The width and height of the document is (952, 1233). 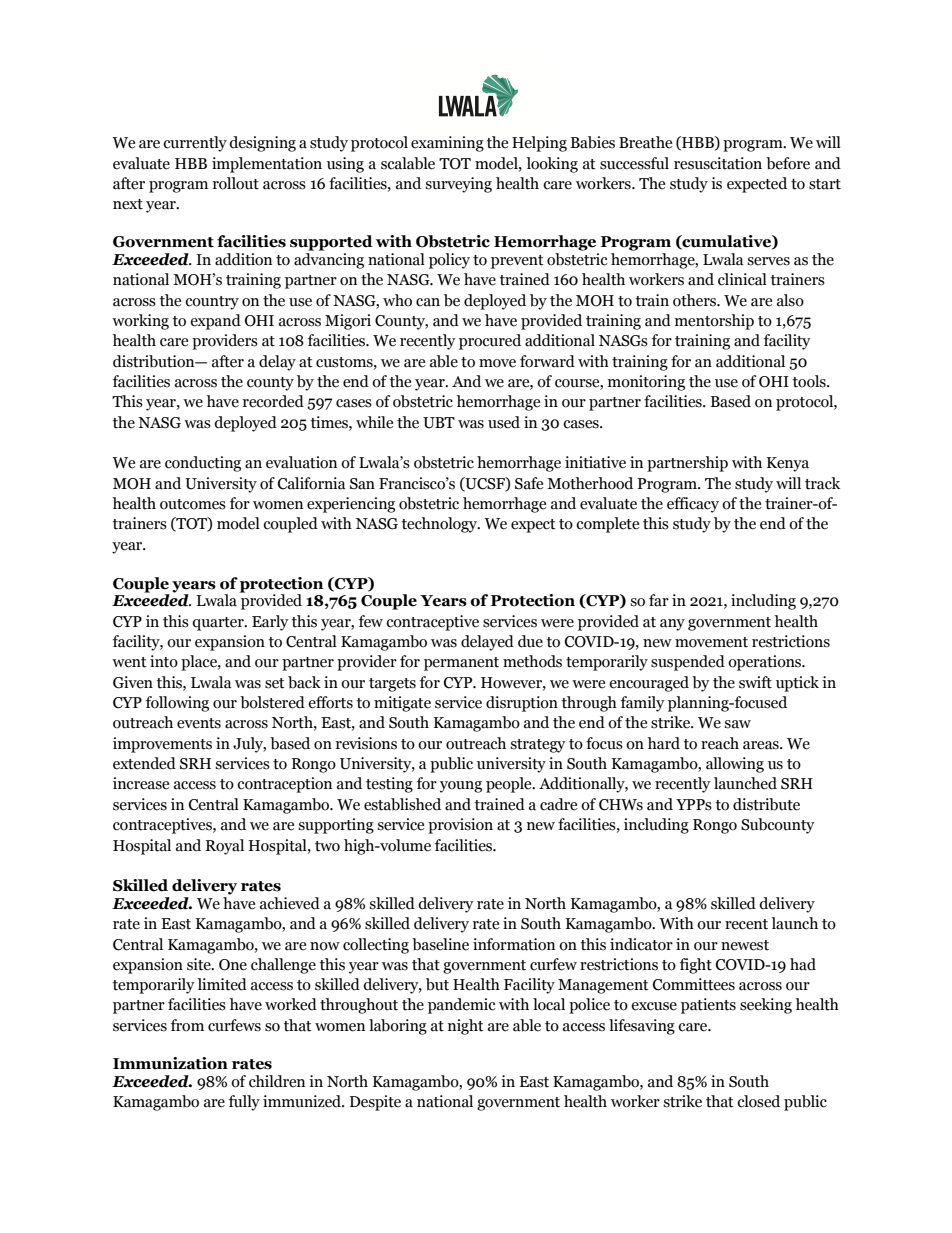 What do you see at coordinates (766, 804) in the document?
I see `distribute` at bounding box center [766, 804].
